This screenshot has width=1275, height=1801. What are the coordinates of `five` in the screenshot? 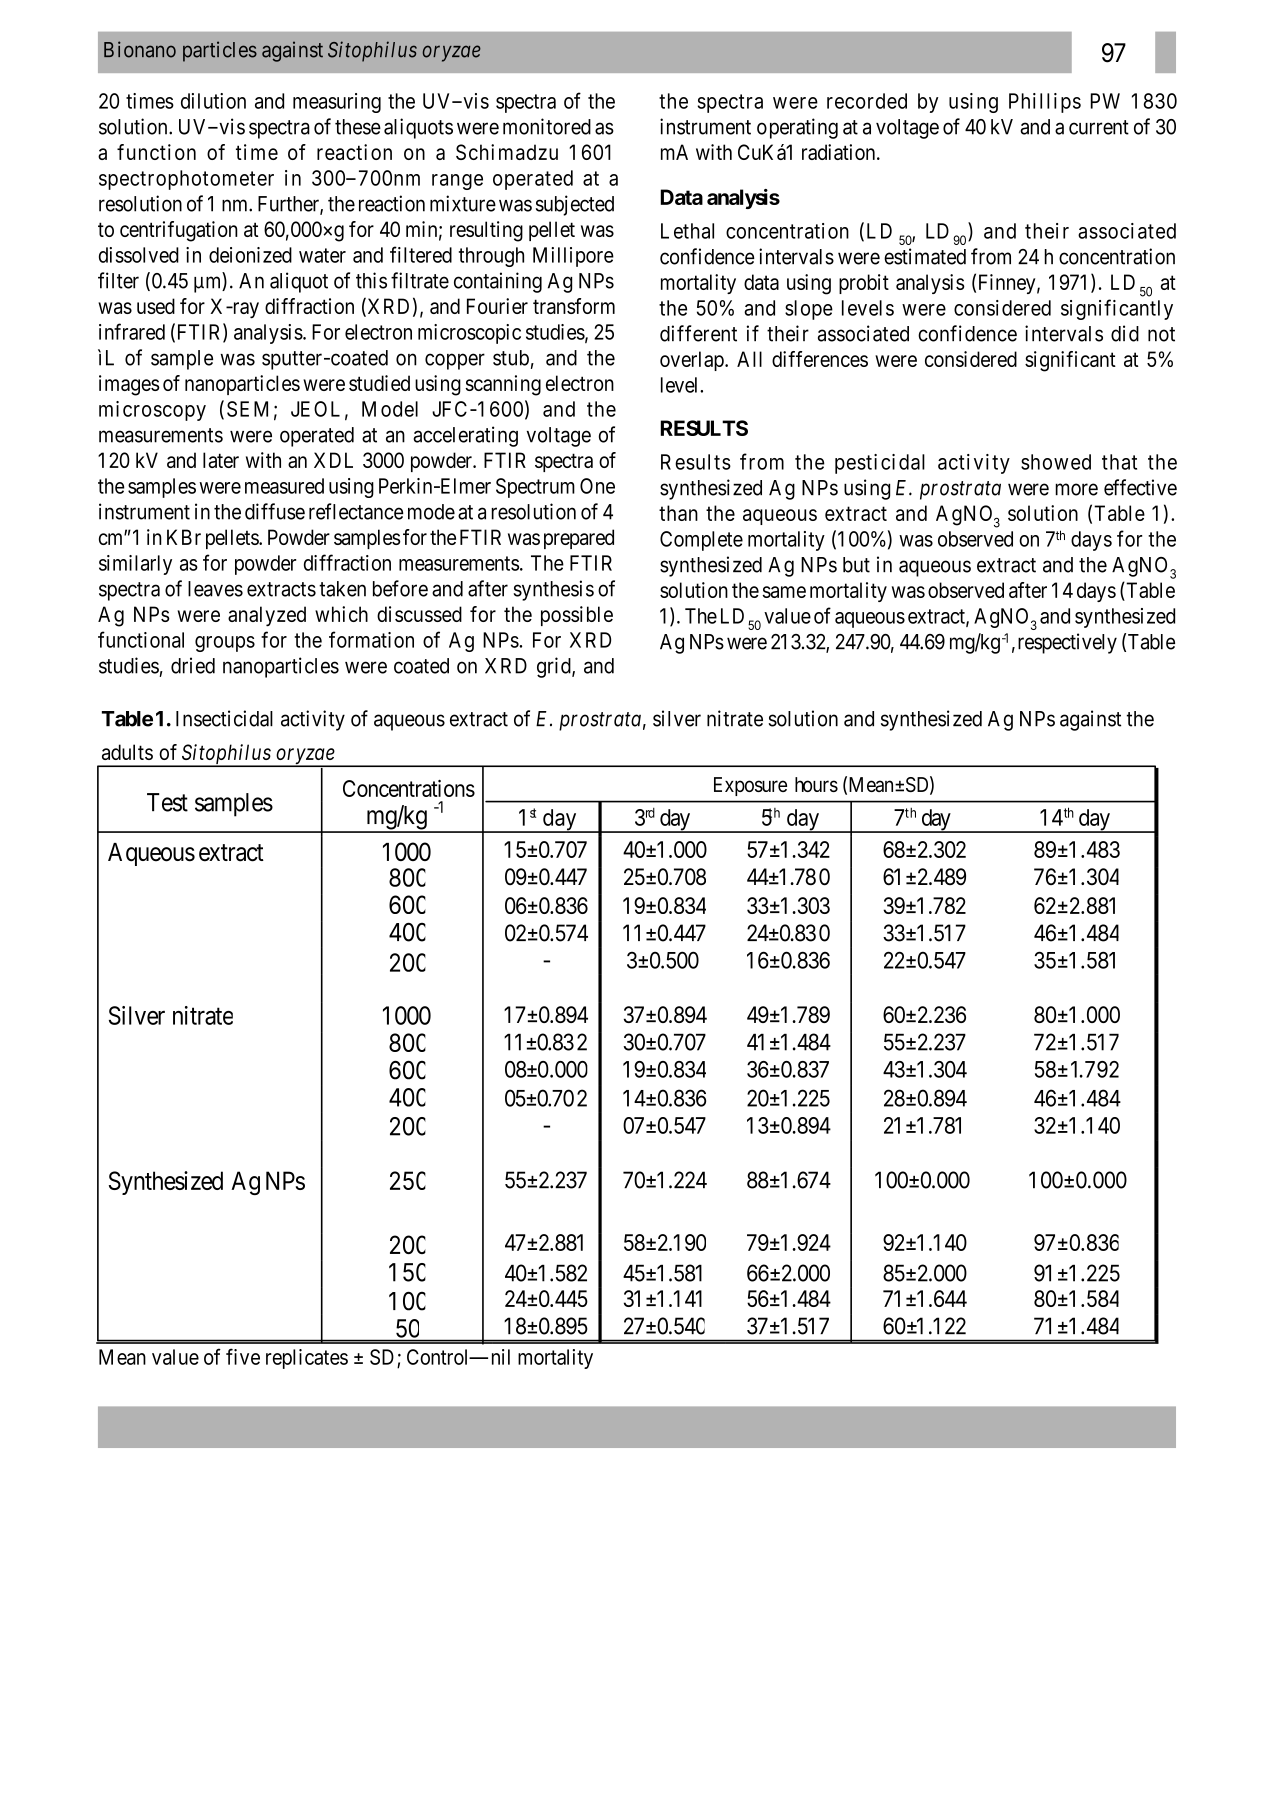 It's located at (243, 1356).
